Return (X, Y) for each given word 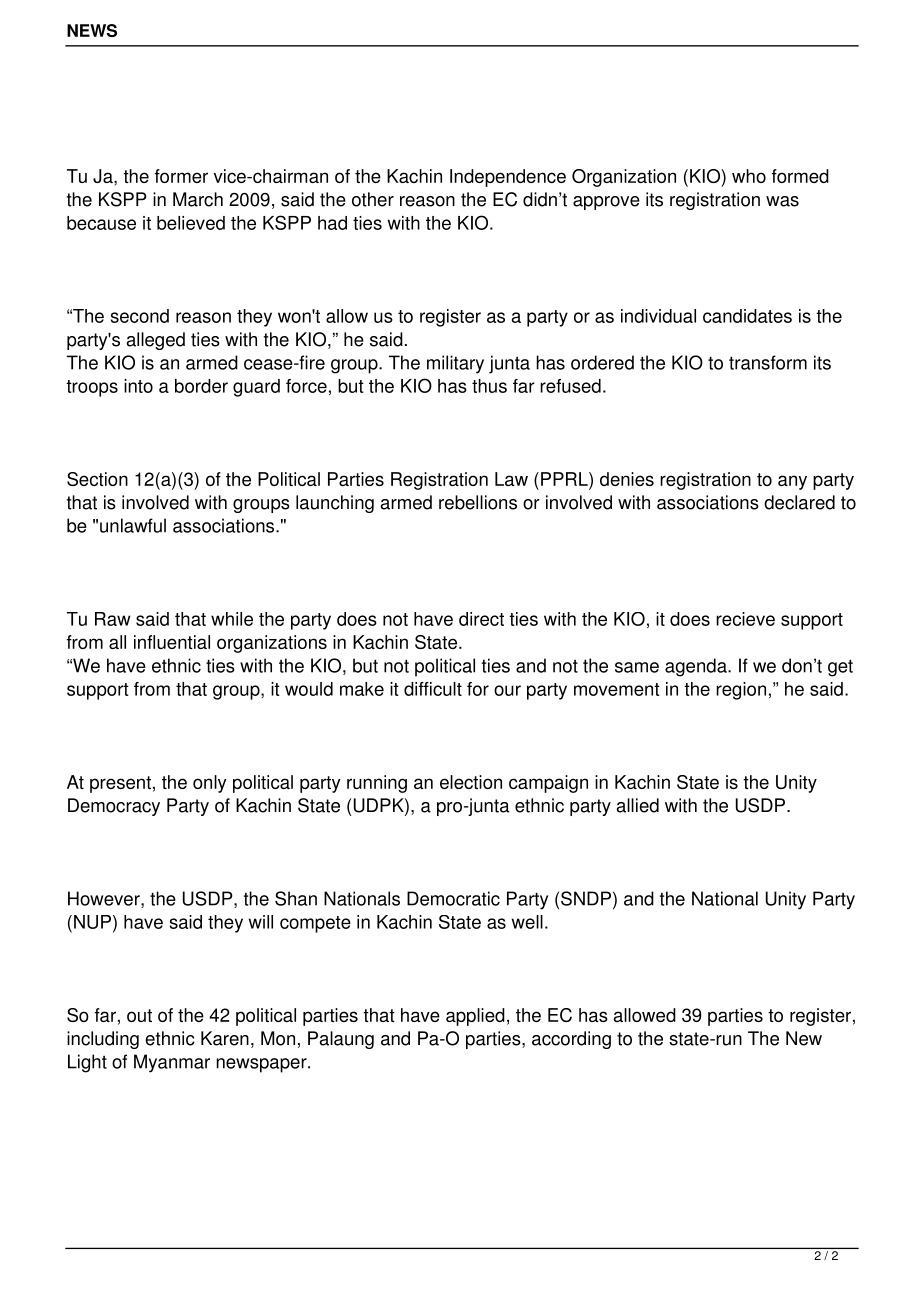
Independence (508, 178)
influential (172, 642)
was (782, 201)
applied (475, 1017)
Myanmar (172, 1063)
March (198, 199)
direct (481, 619)
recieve (745, 619)
